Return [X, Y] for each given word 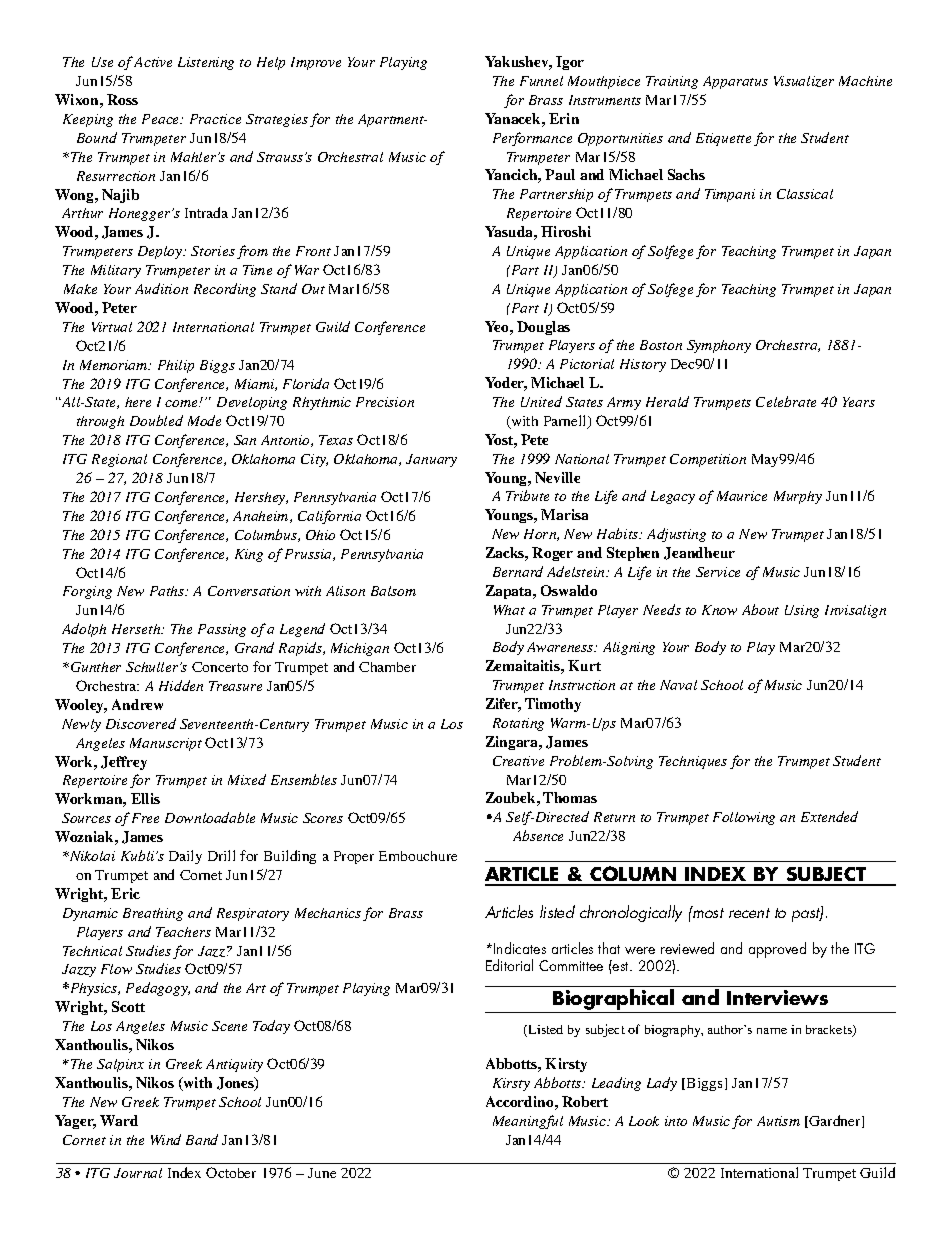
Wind [166, 1139]
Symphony [719, 346]
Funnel [541, 81]
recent [749, 913]
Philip [176, 366]
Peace [162, 119]
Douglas [543, 328]
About [760, 609]
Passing [222, 630]
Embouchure [418, 856]
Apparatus [735, 82]
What [509, 610]
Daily [185, 857]
